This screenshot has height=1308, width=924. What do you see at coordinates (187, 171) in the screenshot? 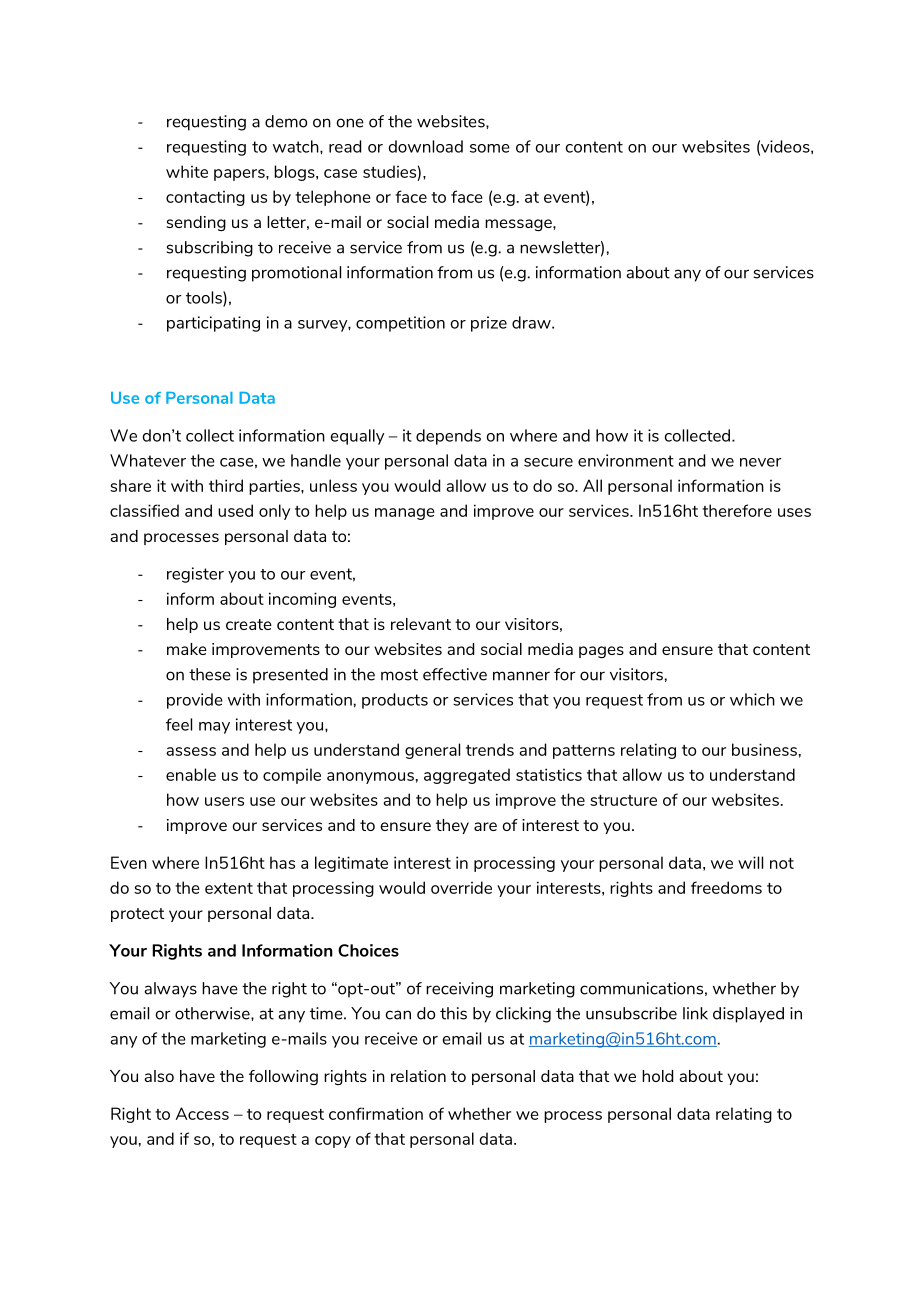
I see `white` at bounding box center [187, 171].
